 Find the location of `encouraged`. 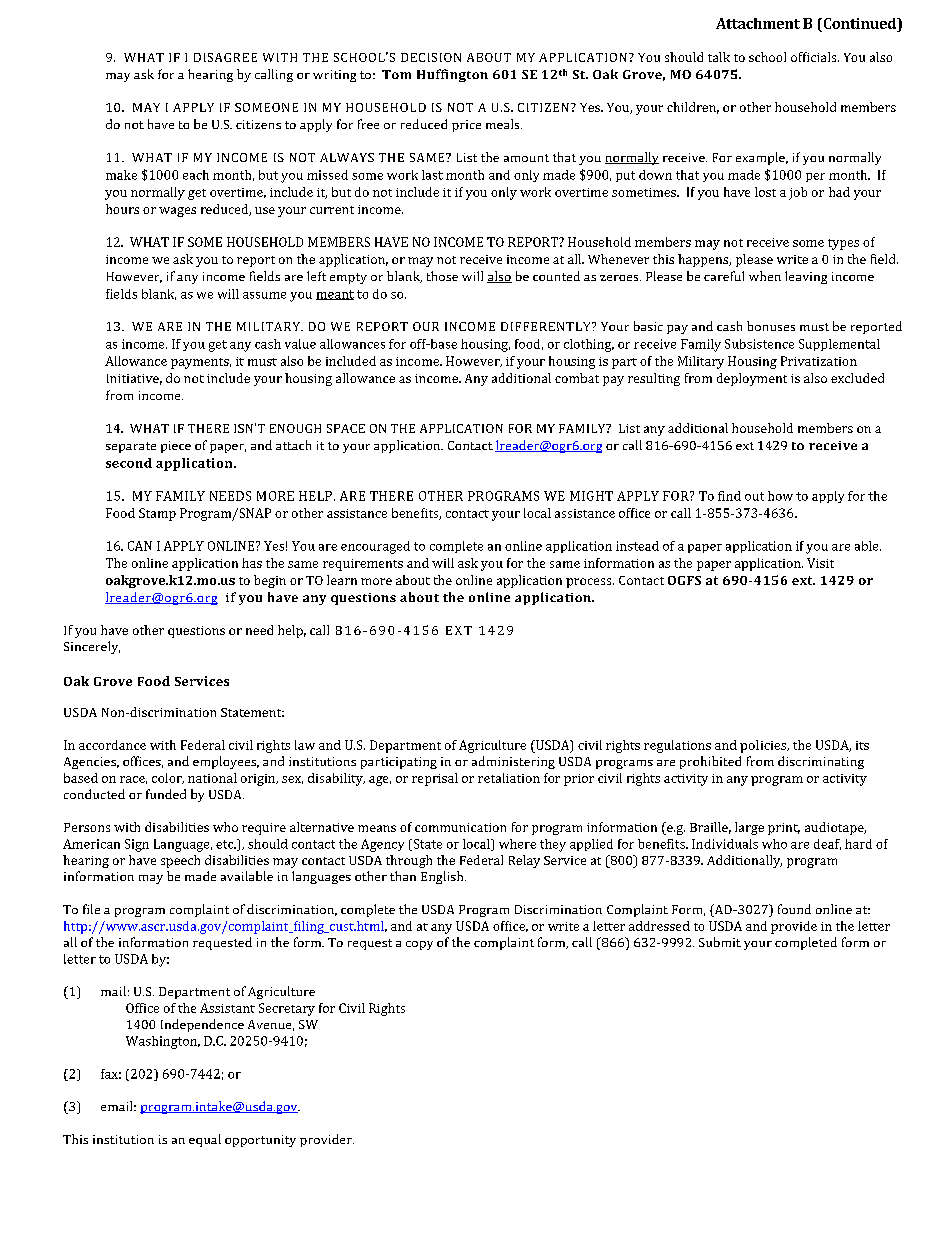

encouraged is located at coordinates (375, 547).
